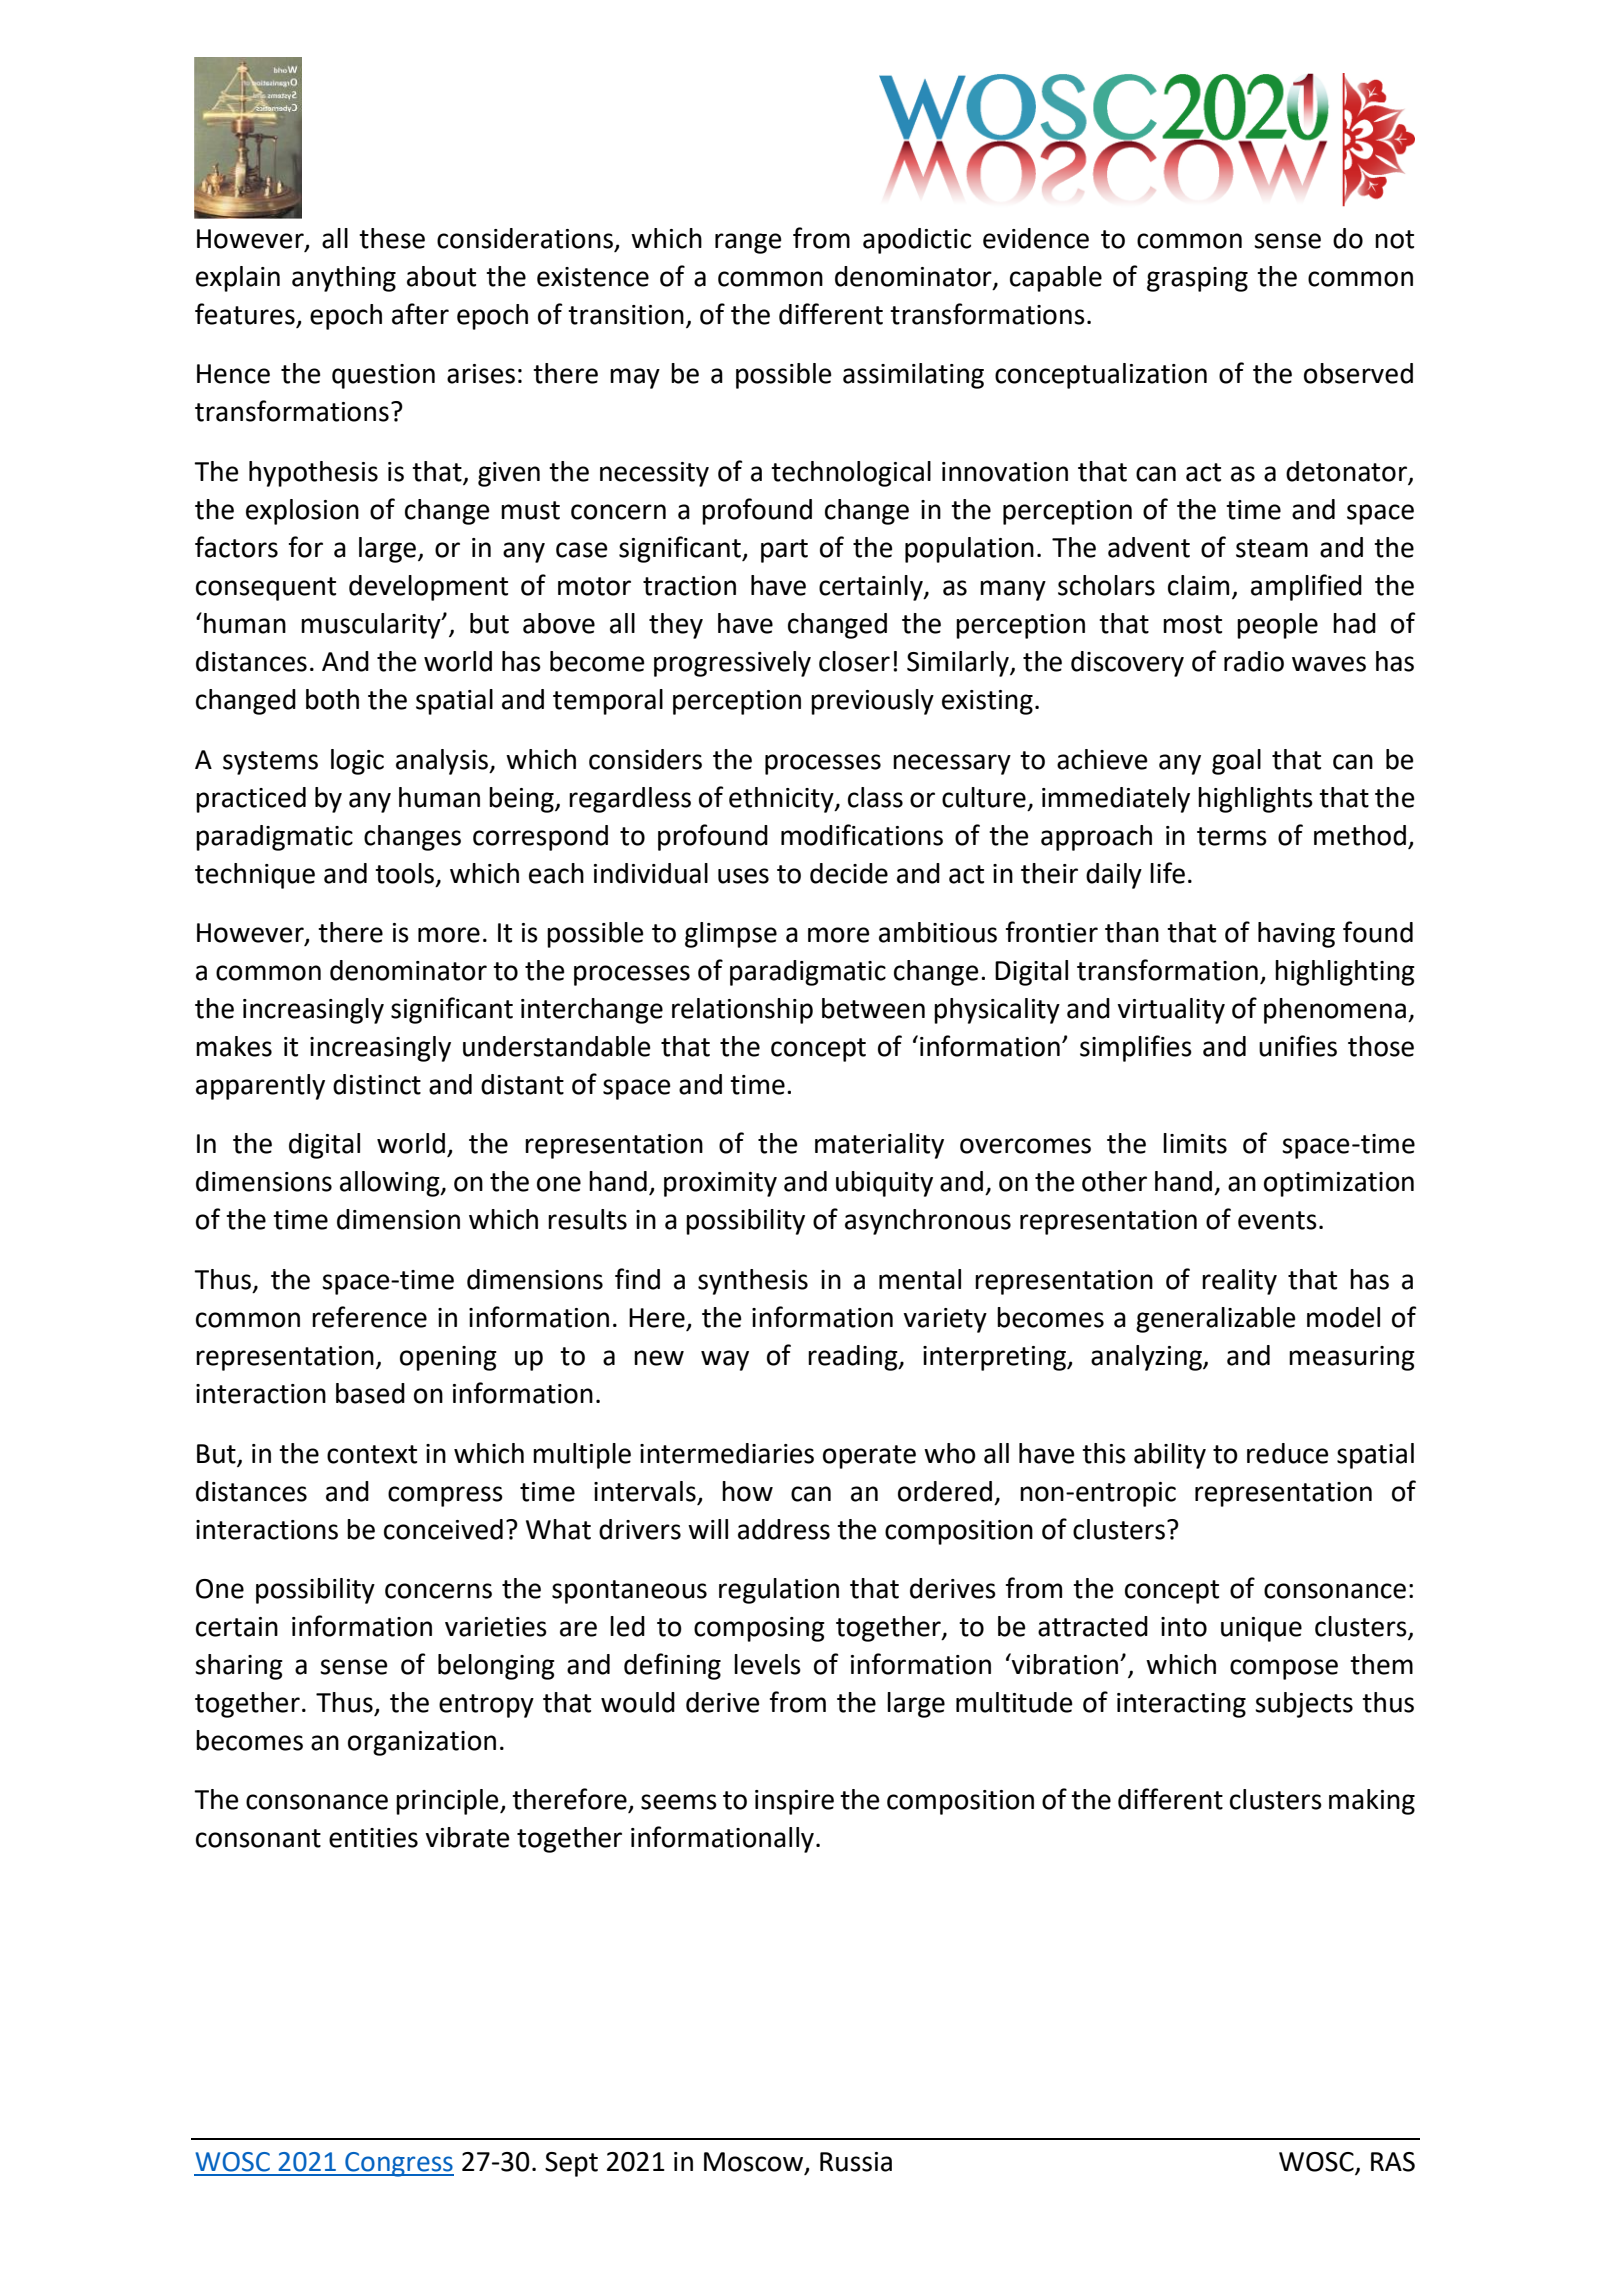  Describe the element at coordinates (398, 2164) in the screenshot. I see `Congress` at that location.
